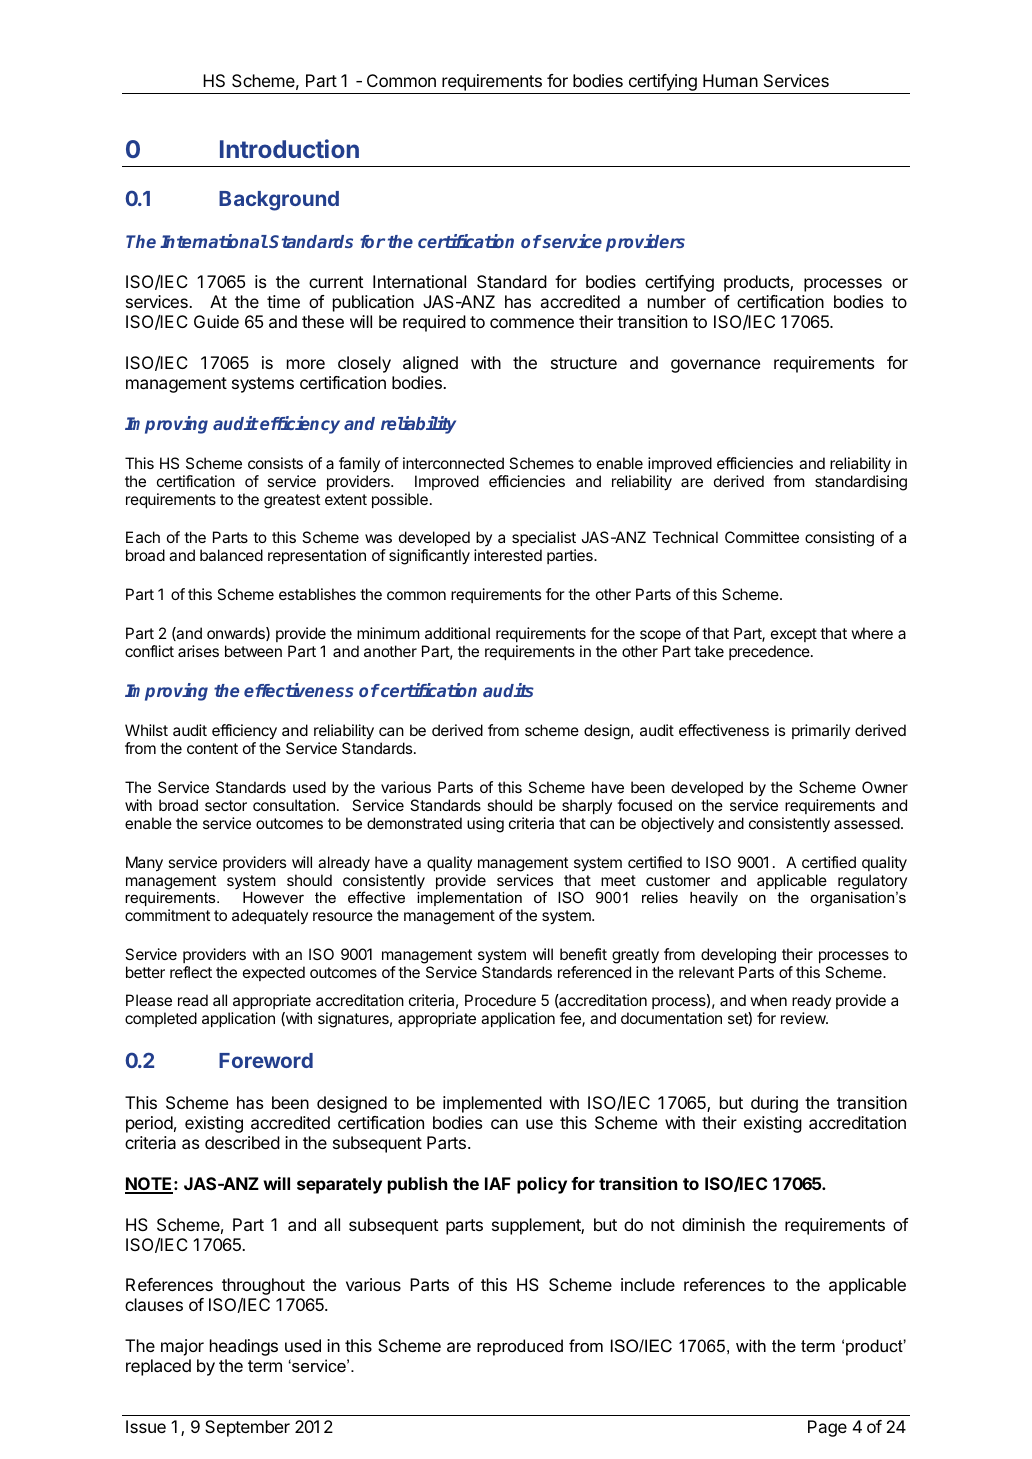  What do you see at coordinates (485, 825) in the image?
I see `using` at bounding box center [485, 825].
